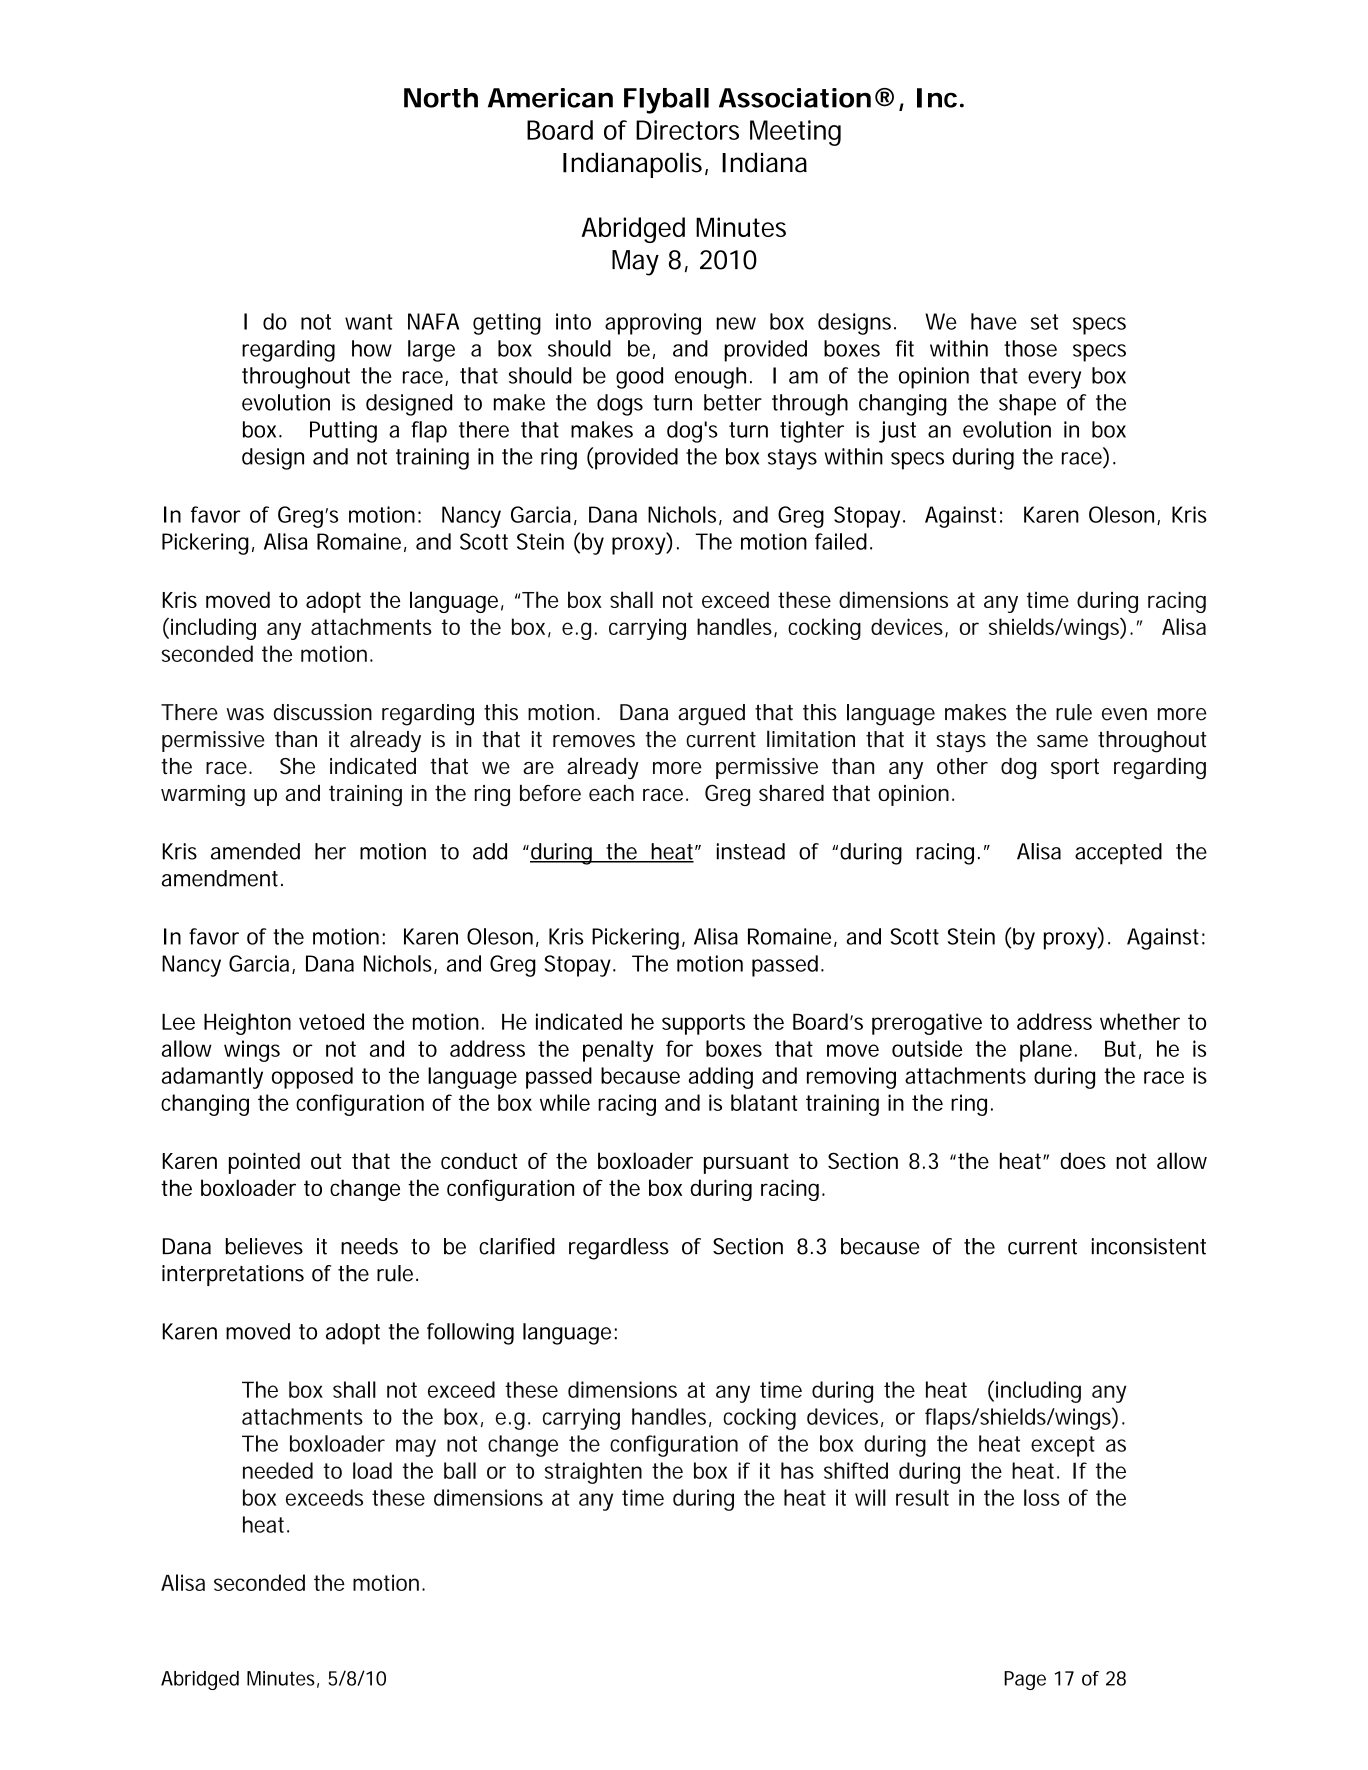 Image resolution: width=1368 pixels, height=1770 pixels. I want to click on opposed, so click(312, 1078).
